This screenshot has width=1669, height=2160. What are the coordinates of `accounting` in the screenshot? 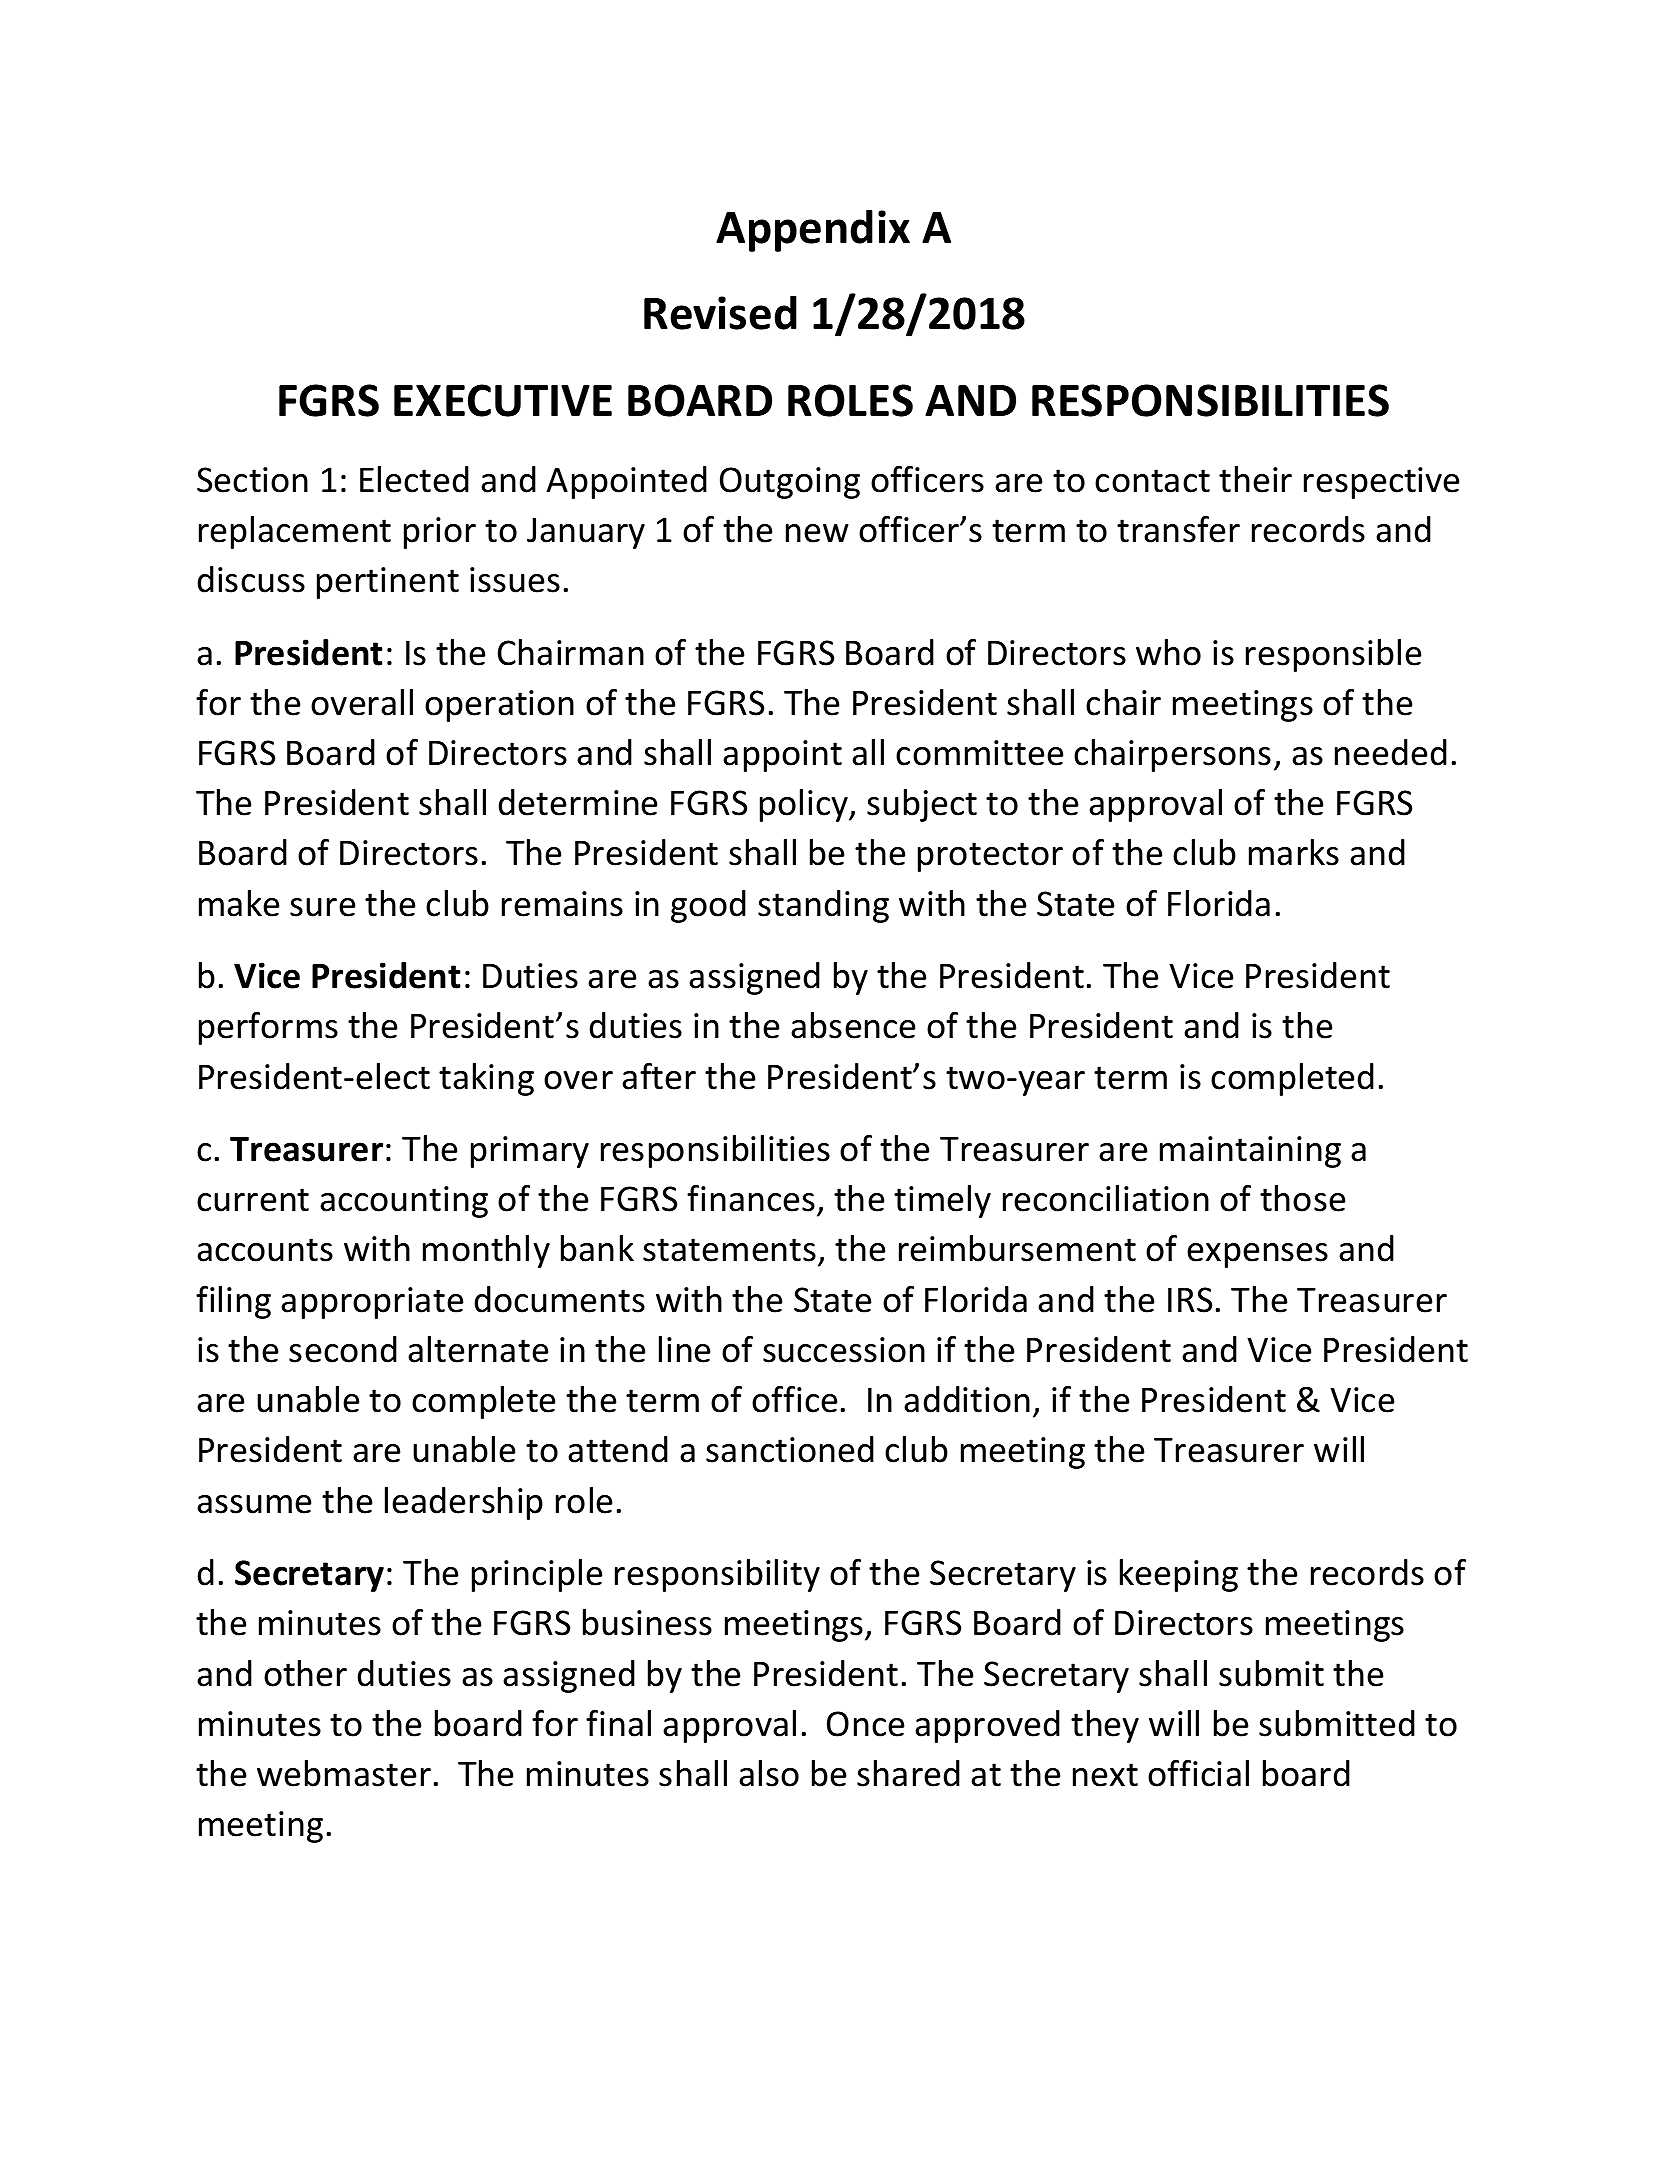 It's located at (404, 1202).
